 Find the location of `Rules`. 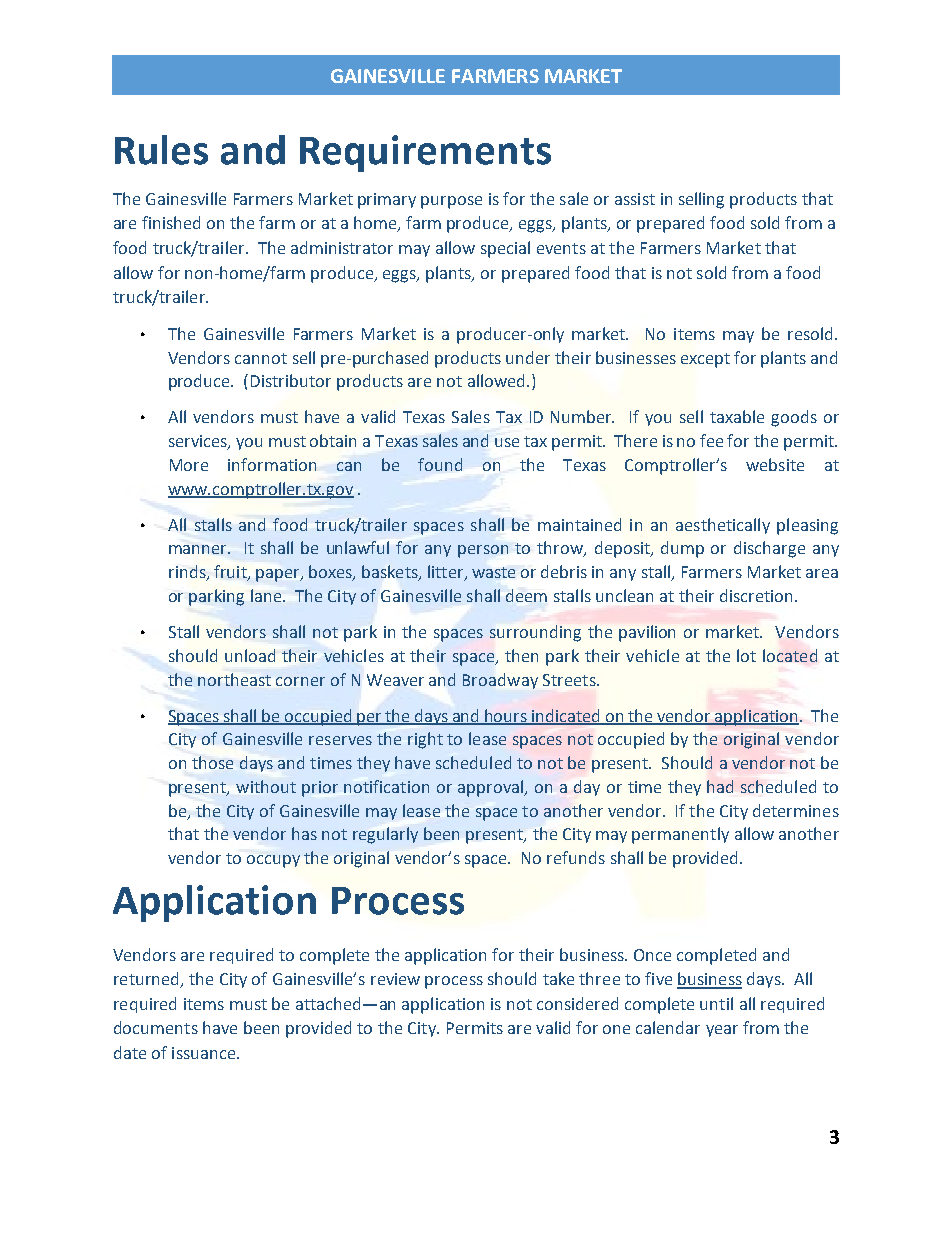

Rules is located at coordinates (161, 150).
